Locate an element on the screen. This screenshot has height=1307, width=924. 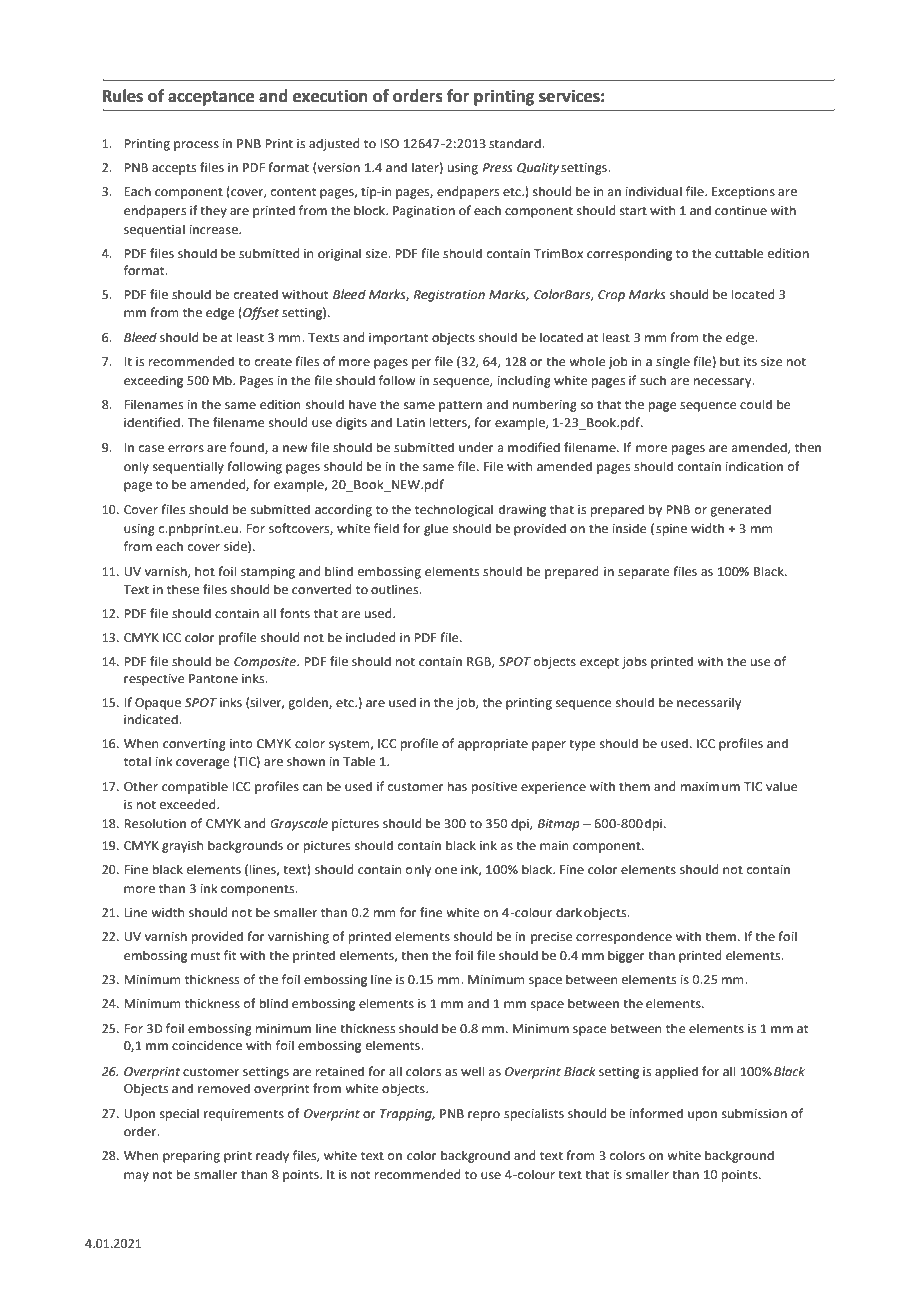
ISO is located at coordinates (389, 144).
